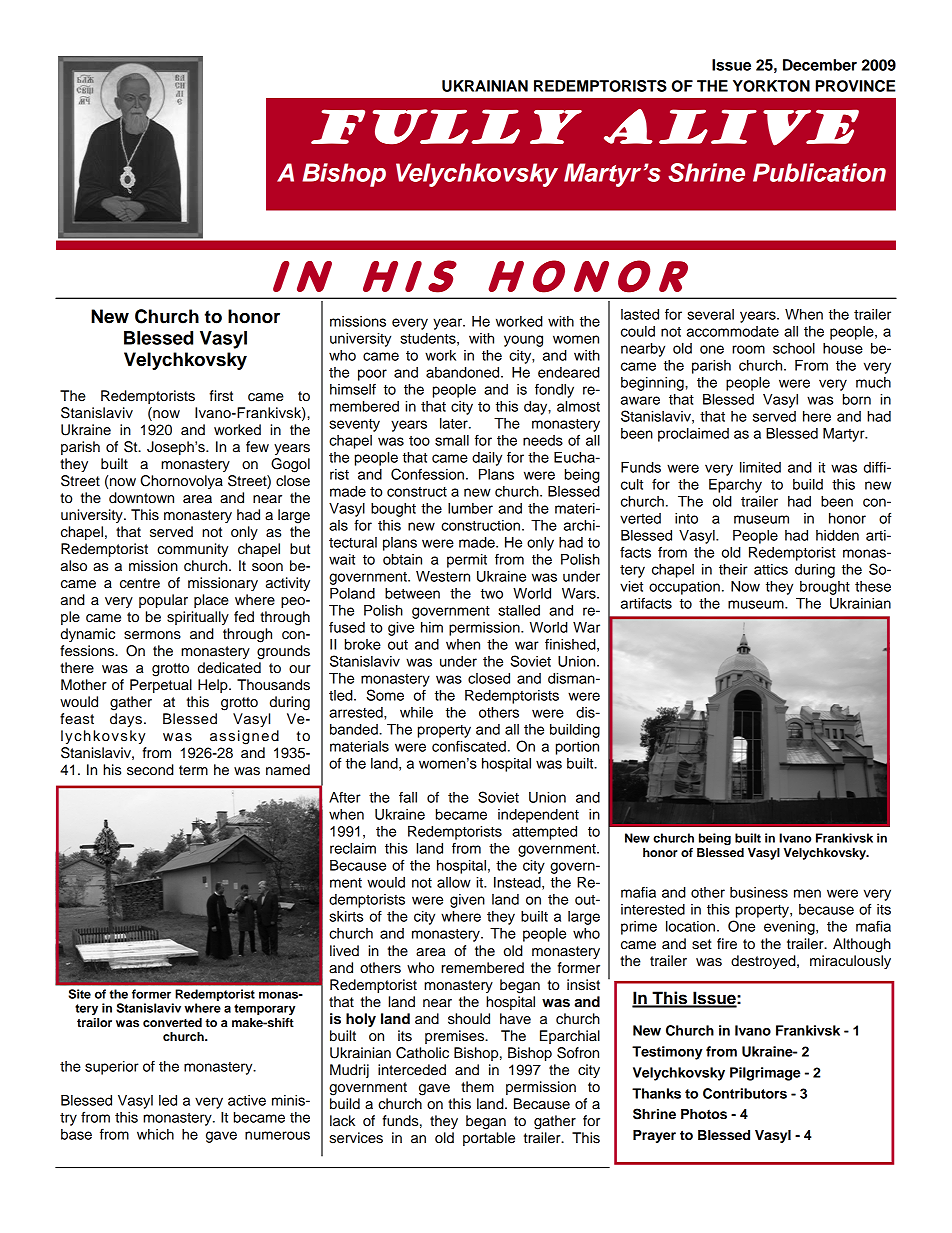  I want to click on abandoned, so click(464, 372).
